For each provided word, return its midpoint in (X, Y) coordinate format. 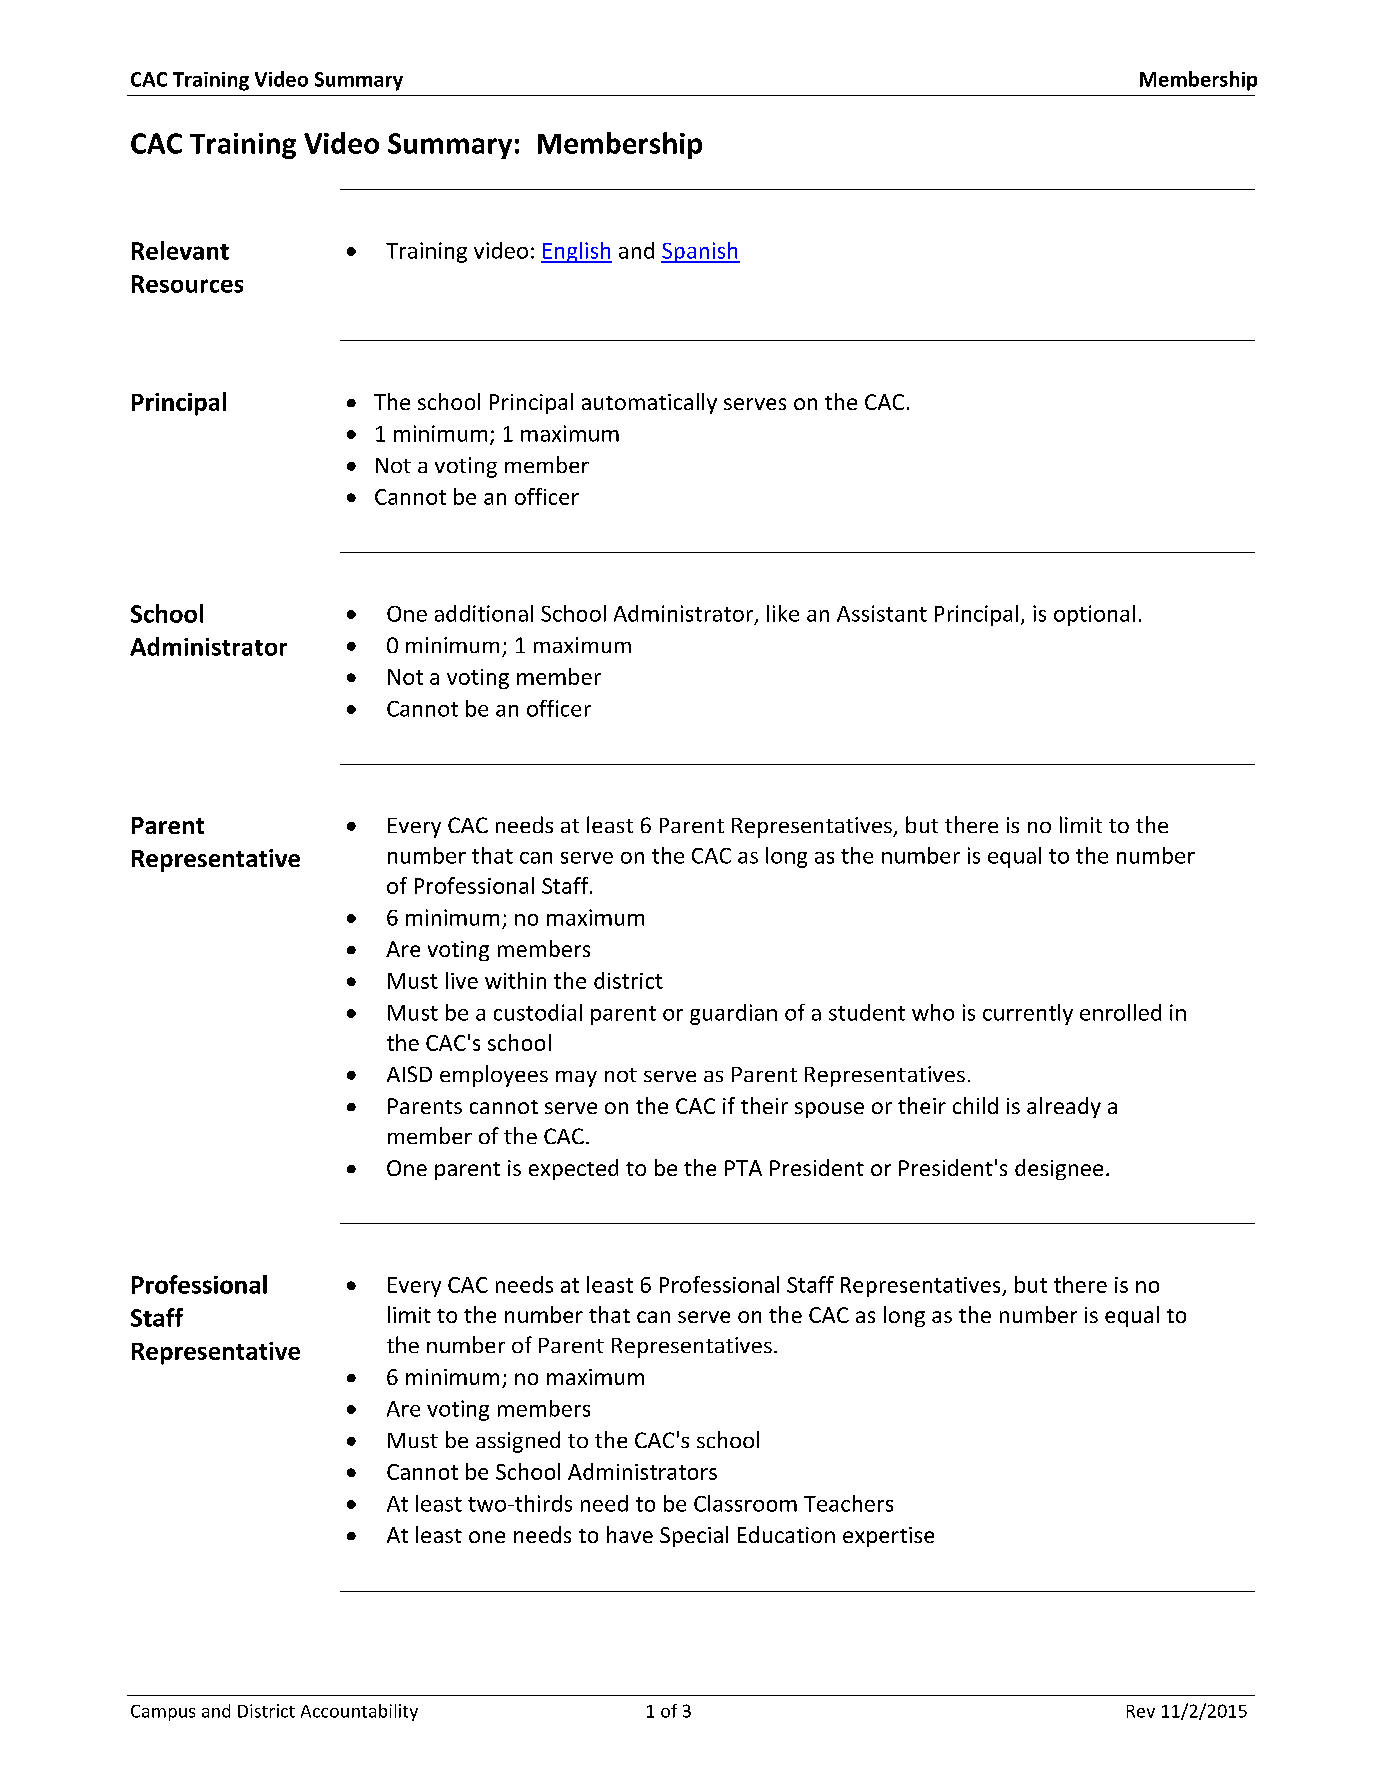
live (462, 980)
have (630, 1534)
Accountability (359, 1712)
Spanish (700, 252)
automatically (649, 403)
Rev (1141, 1711)
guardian (733, 1014)
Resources (187, 284)
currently (1028, 1014)
